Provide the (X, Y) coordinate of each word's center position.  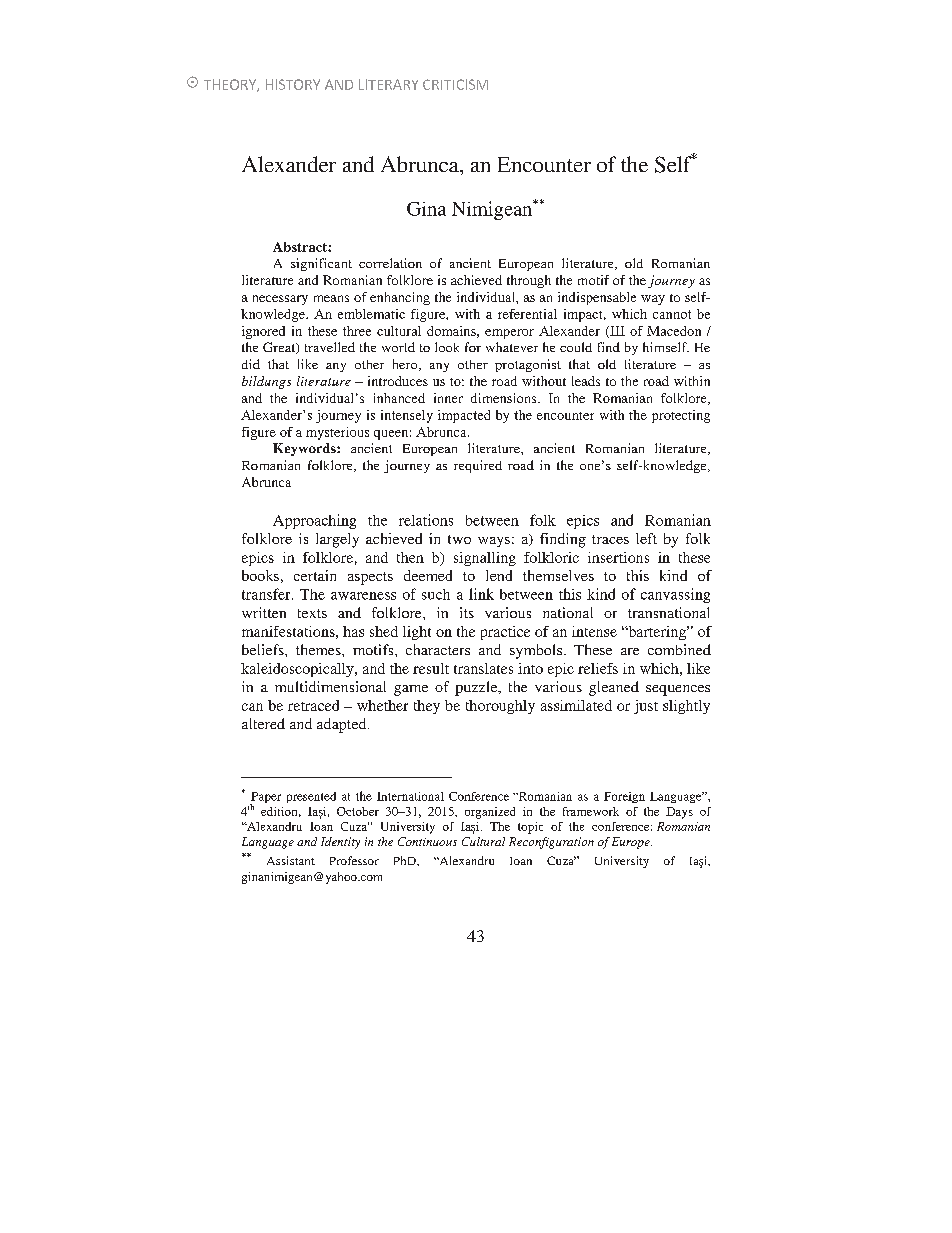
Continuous (427, 841)
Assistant (291, 860)
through (529, 281)
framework (591, 811)
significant (321, 264)
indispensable (597, 298)
